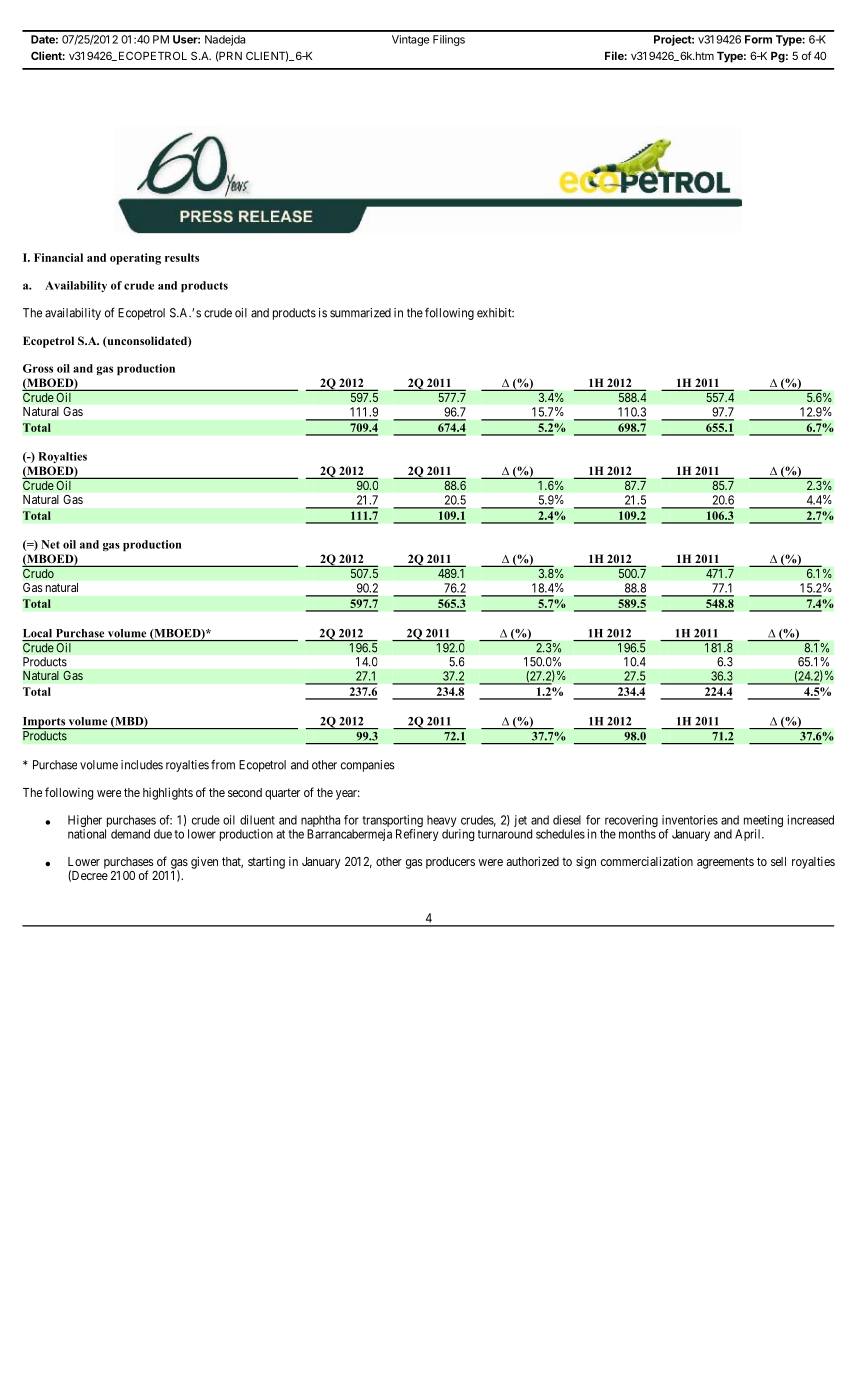 The image size is (849, 1400). Describe the element at coordinates (417, 835) in the image. I see `Refinery` at that location.
